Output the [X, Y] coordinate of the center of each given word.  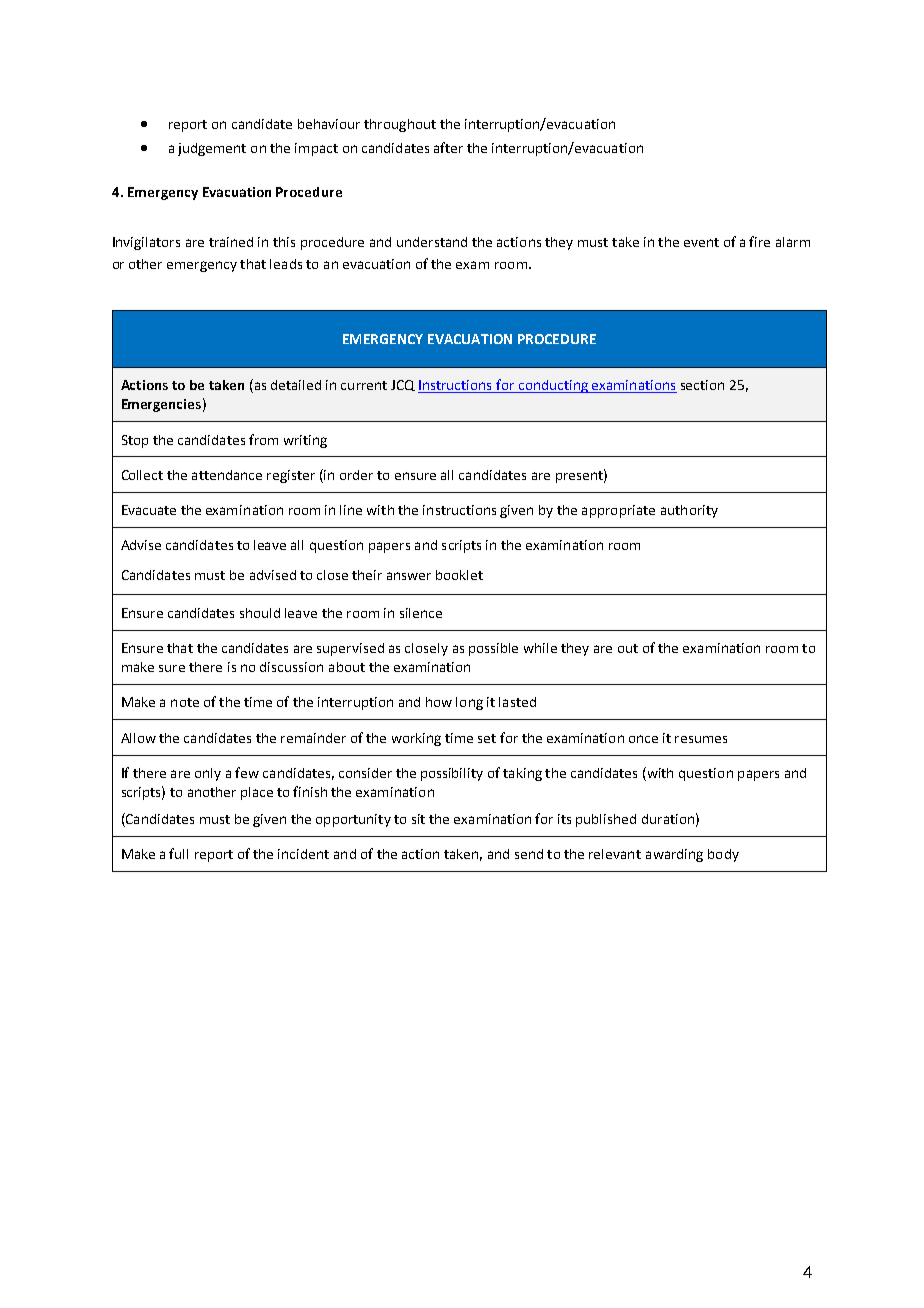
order [356, 475]
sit [418, 819]
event [701, 242]
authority [689, 511]
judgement [212, 149]
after [448, 147]
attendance [227, 475]
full [178, 853]
